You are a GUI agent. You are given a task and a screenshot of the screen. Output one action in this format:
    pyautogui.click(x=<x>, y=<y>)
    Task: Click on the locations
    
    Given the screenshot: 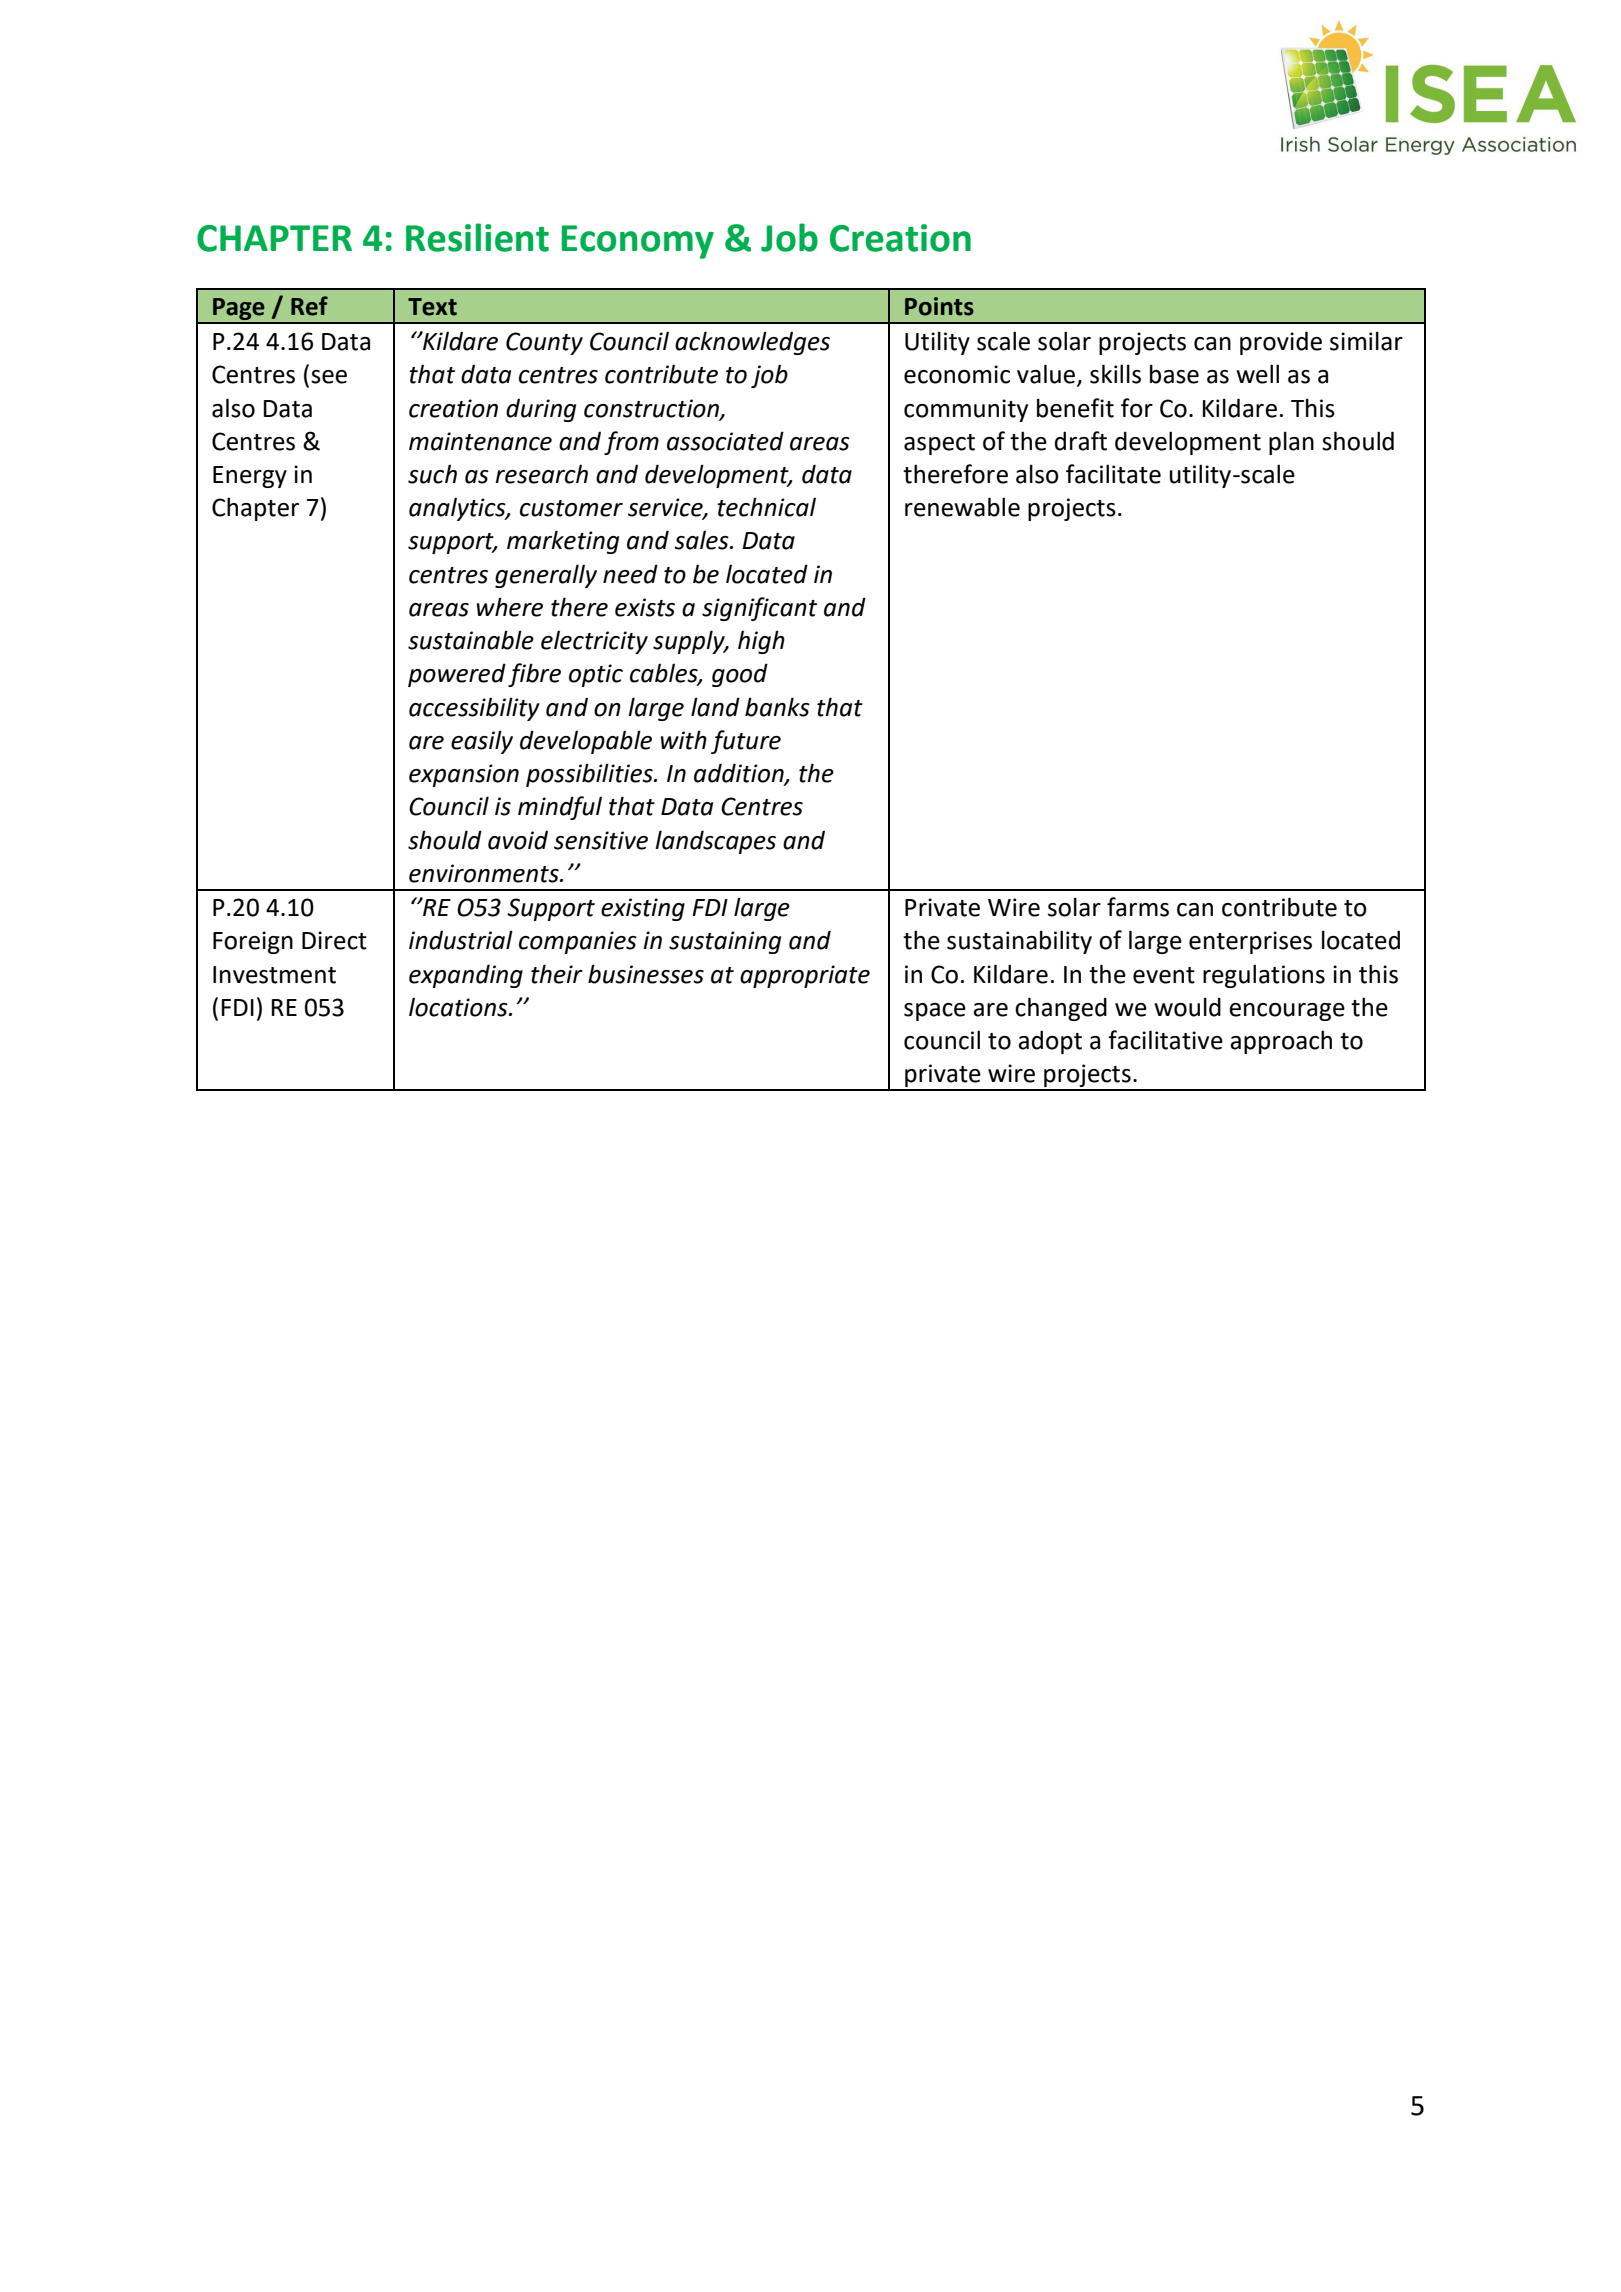 What is the action you would take?
    pyautogui.click(x=459, y=1007)
